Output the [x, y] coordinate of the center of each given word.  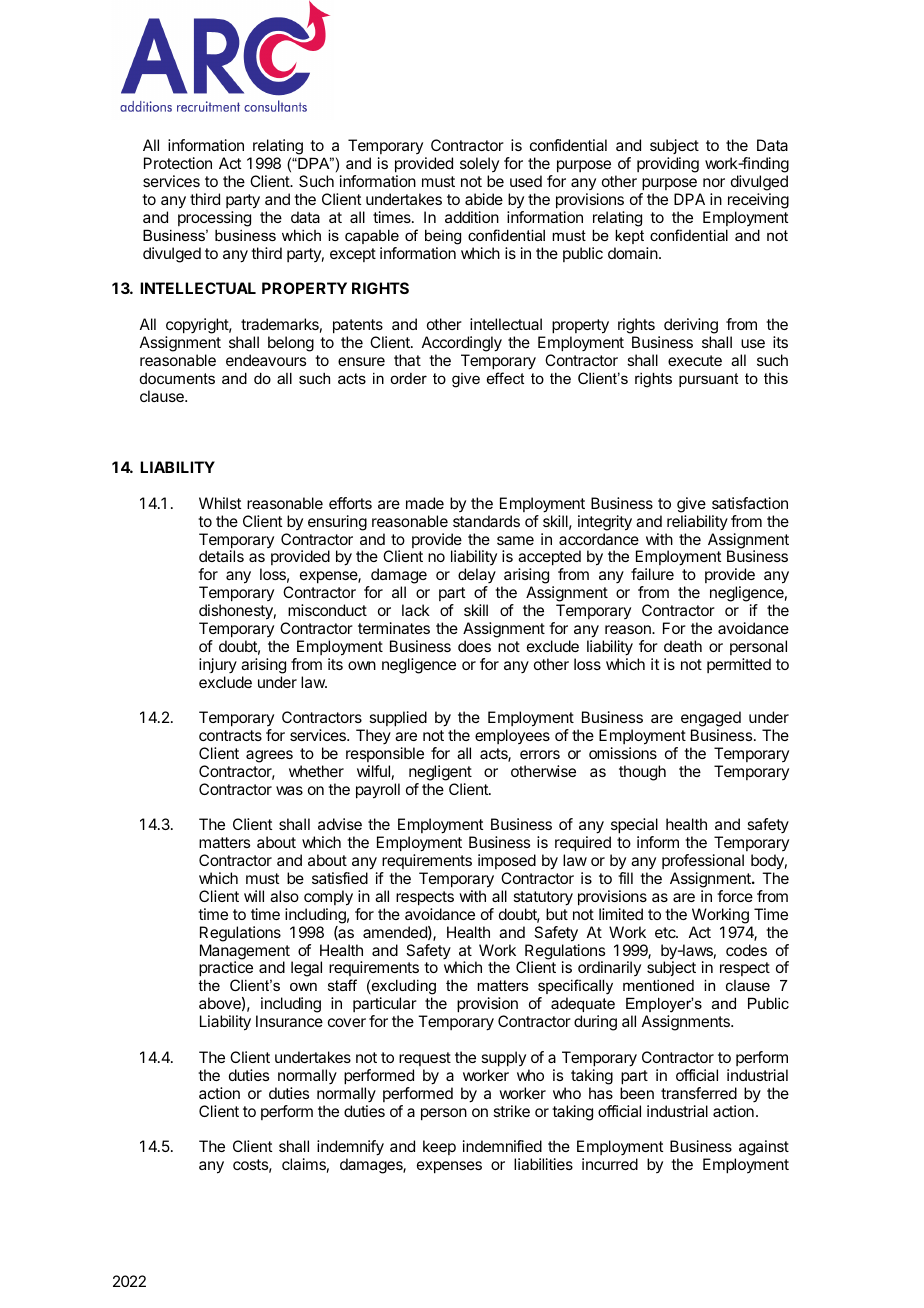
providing [668, 165]
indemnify [350, 1149]
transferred [699, 1093]
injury [218, 665]
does [474, 646]
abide [484, 199]
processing [214, 219]
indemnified [502, 1146]
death [683, 646]
